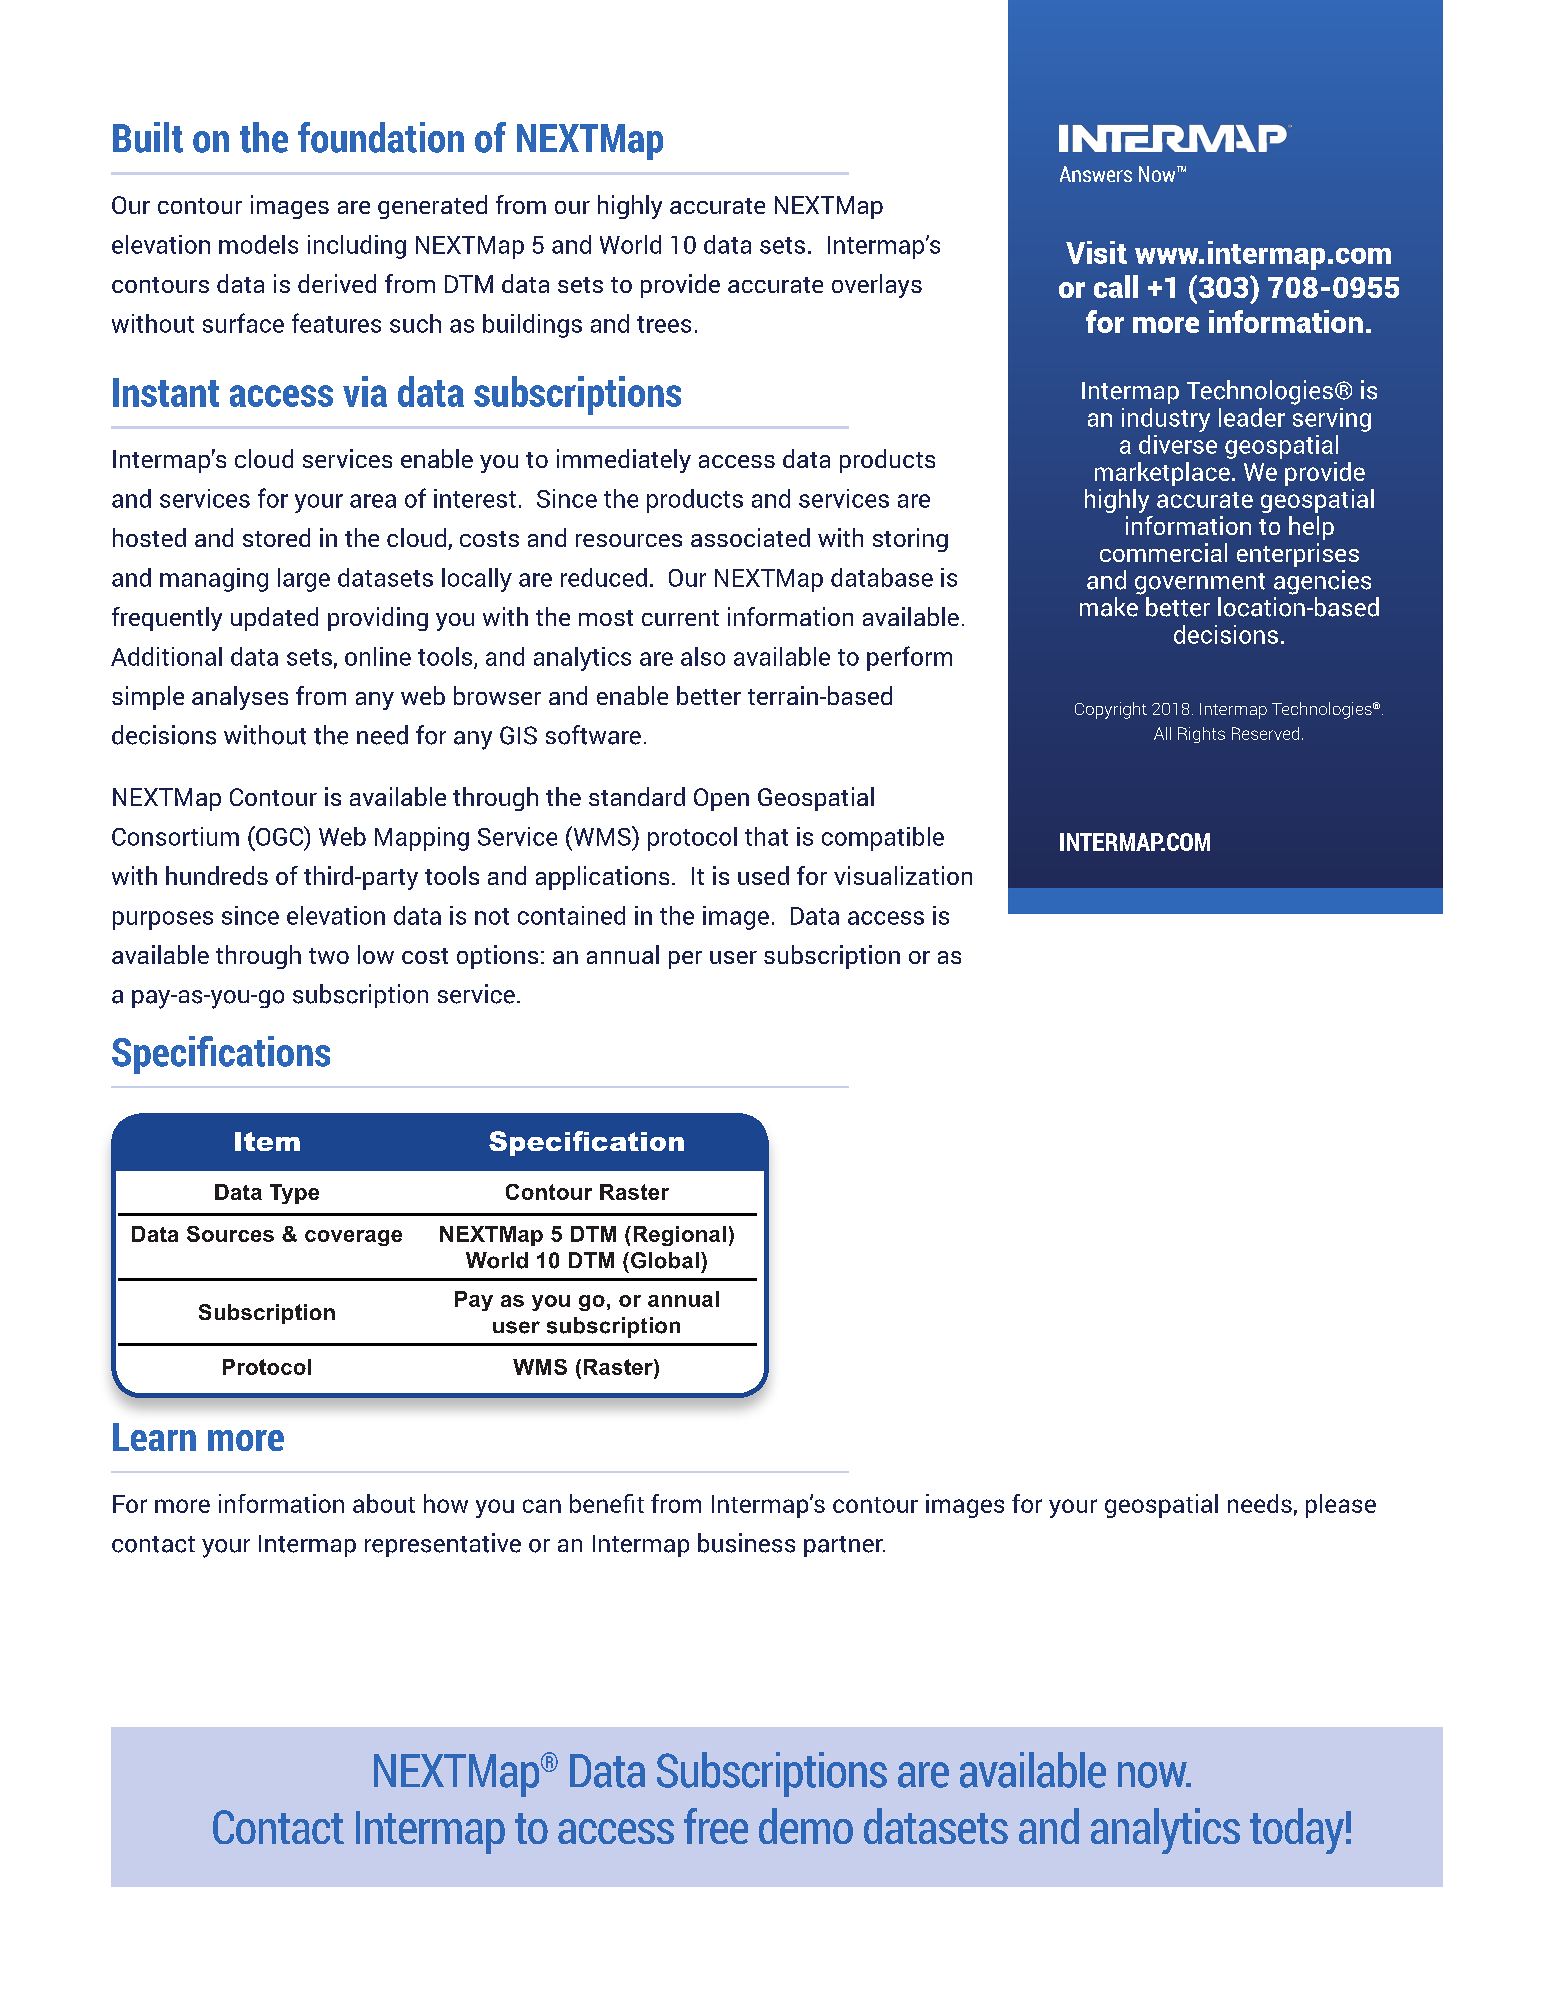  I want to click on models, so click(258, 244).
